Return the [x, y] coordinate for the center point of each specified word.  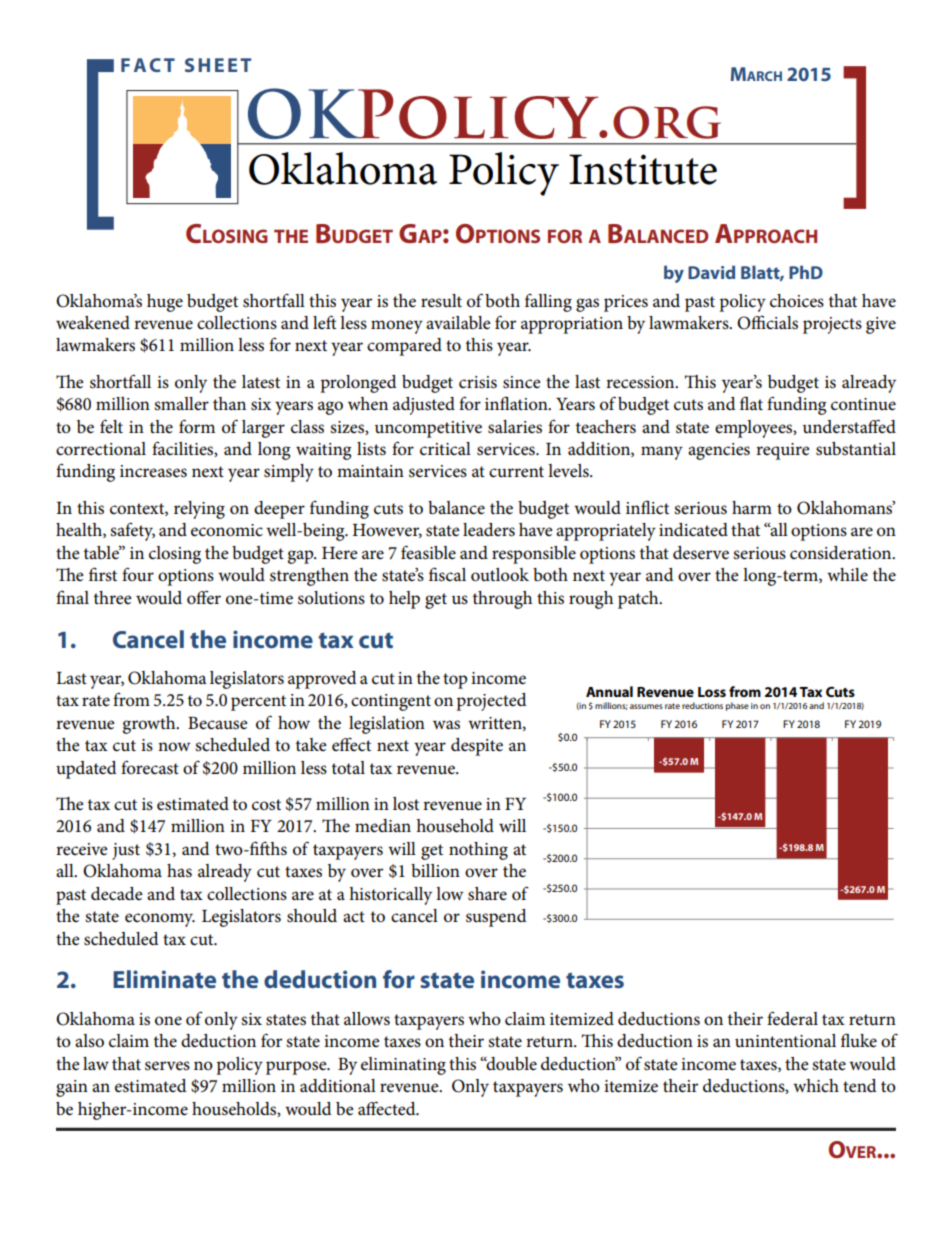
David [711, 272]
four [138, 574]
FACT [148, 65]
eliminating [403, 1066]
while [847, 575]
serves [167, 1066]
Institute [643, 169]
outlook [500, 575]
